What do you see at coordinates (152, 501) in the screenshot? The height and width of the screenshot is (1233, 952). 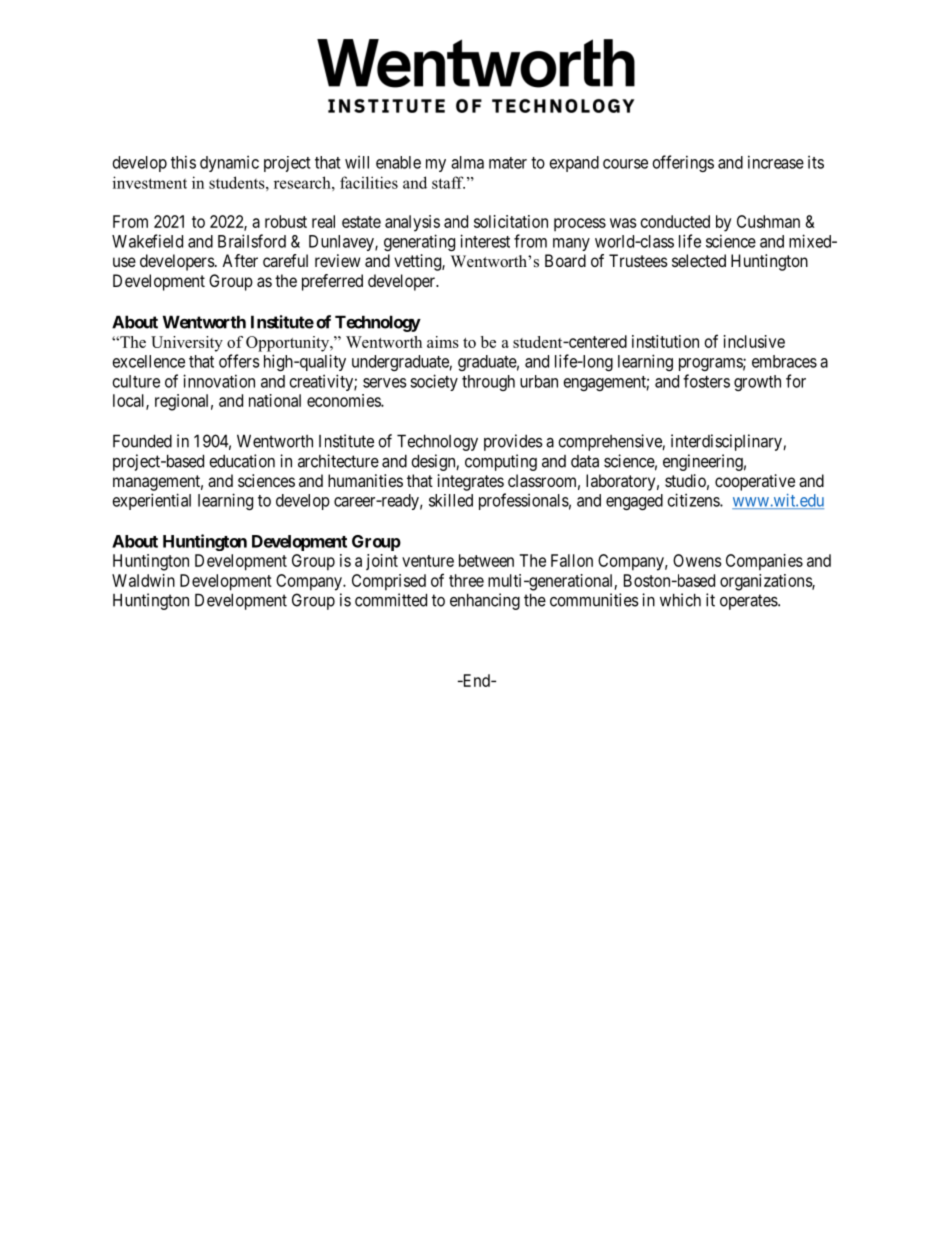 I see `experiential` at bounding box center [152, 501].
